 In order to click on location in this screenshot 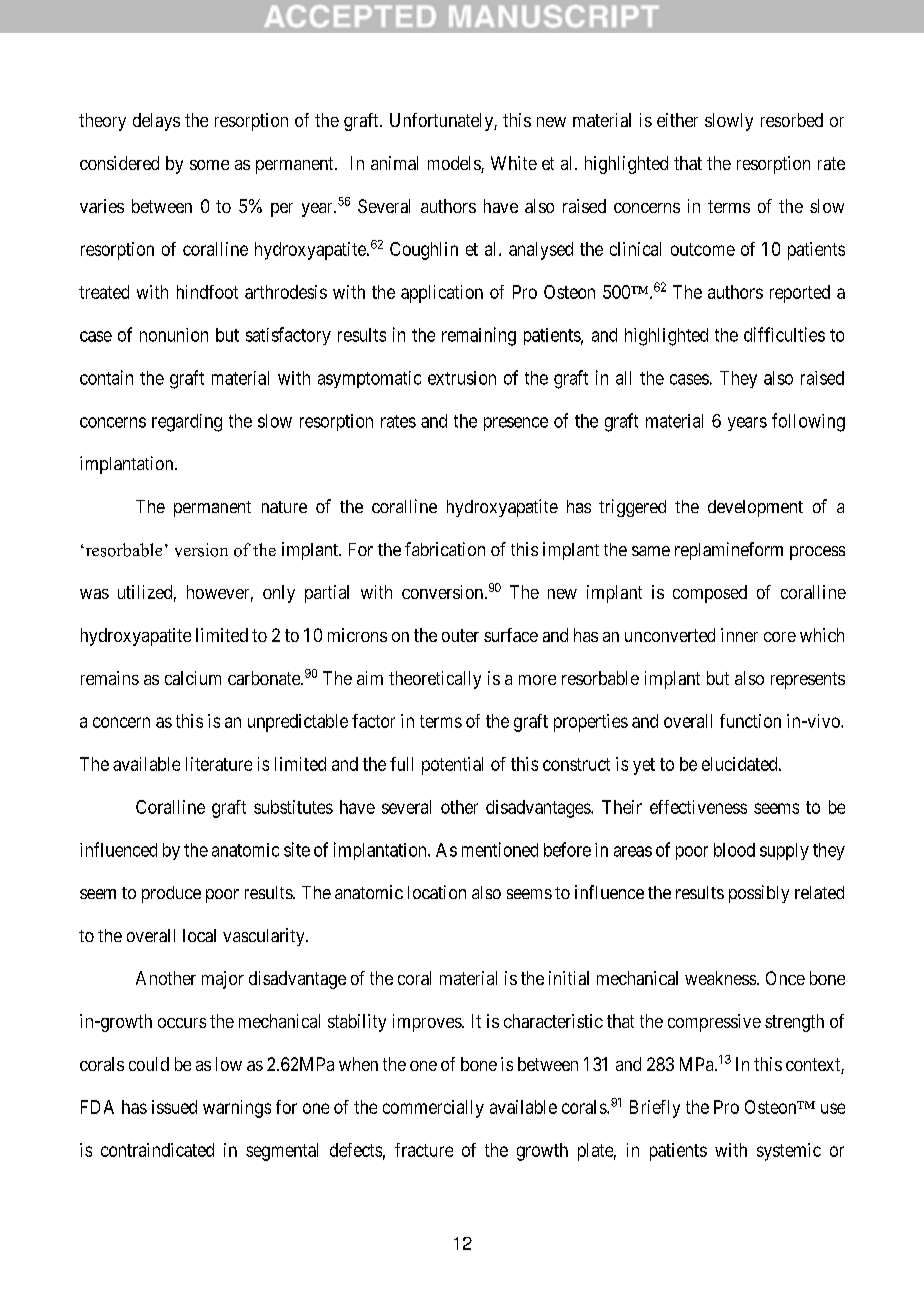, I will do `click(437, 892)`.
